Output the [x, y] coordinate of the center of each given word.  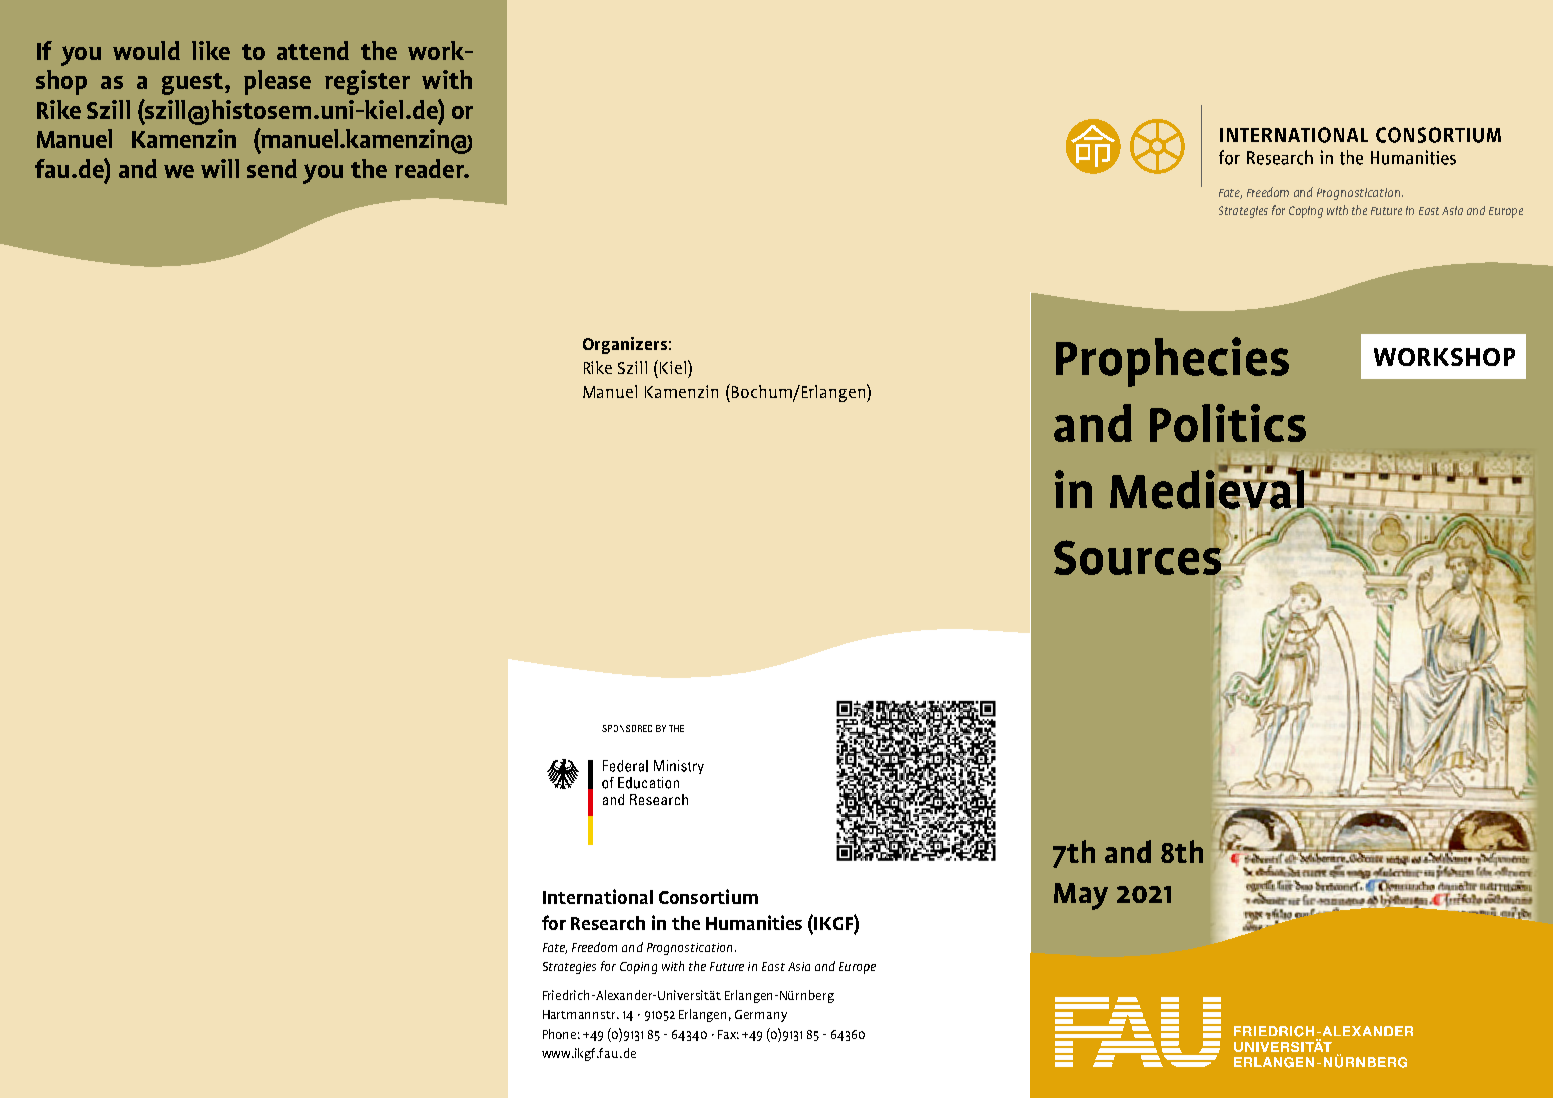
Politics [1228, 423]
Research [608, 923]
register [367, 82]
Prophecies [1172, 362]
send [272, 168]
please [277, 82]
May [1081, 896]
